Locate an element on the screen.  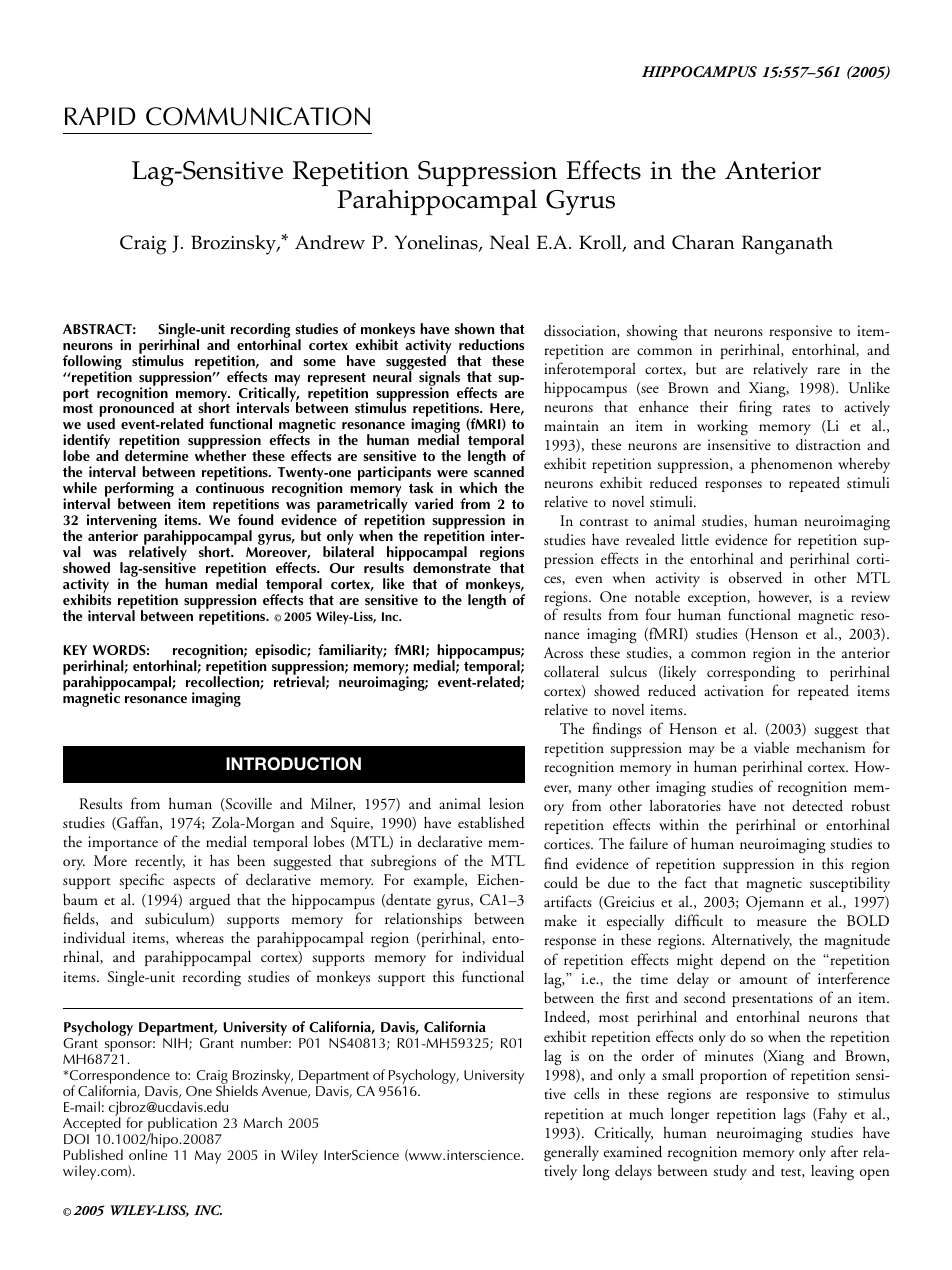
lags is located at coordinates (794, 1115).
